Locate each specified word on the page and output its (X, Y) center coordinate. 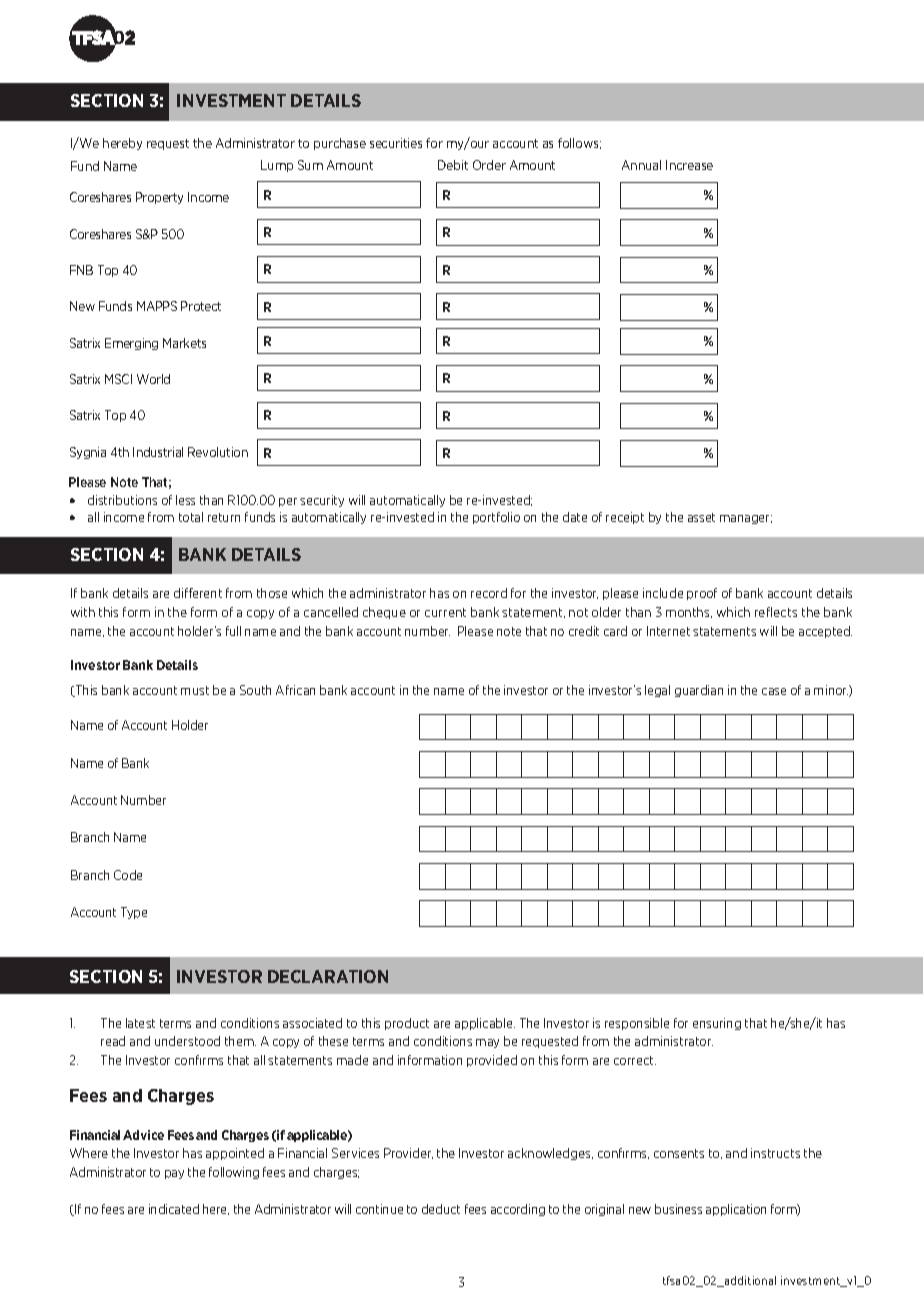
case (774, 691)
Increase (689, 165)
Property (159, 198)
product (407, 1024)
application (736, 1210)
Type (134, 913)
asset (701, 517)
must (195, 690)
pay (174, 1174)
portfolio (496, 518)
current (445, 612)
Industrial (158, 452)
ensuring (717, 1024)
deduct (441, 1209)
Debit (453, 165)
